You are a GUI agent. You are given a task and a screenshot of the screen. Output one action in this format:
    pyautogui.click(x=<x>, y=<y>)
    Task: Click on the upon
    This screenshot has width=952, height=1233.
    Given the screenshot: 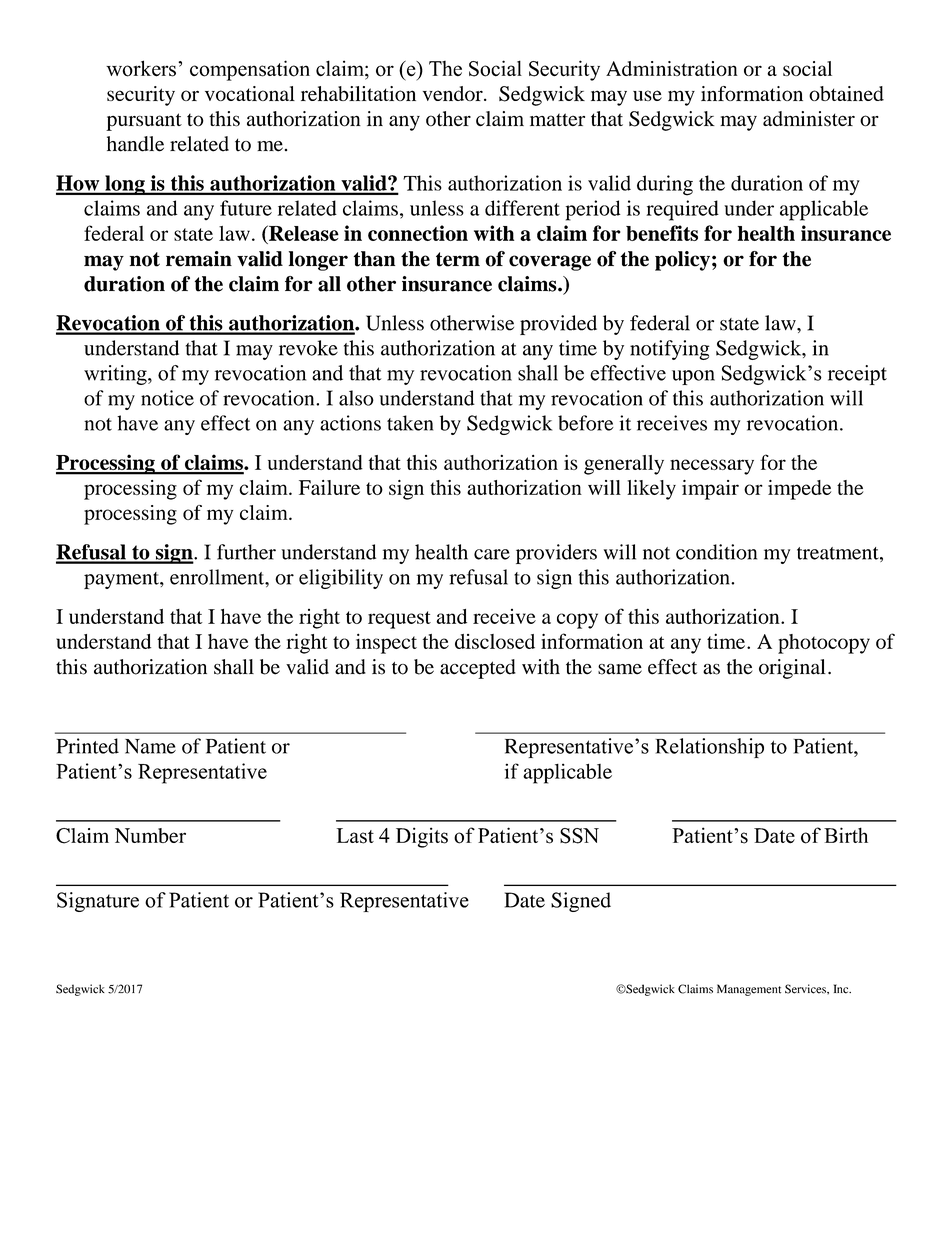 What is the action you would take?
    pyautogui.click(x=693, y=377)
